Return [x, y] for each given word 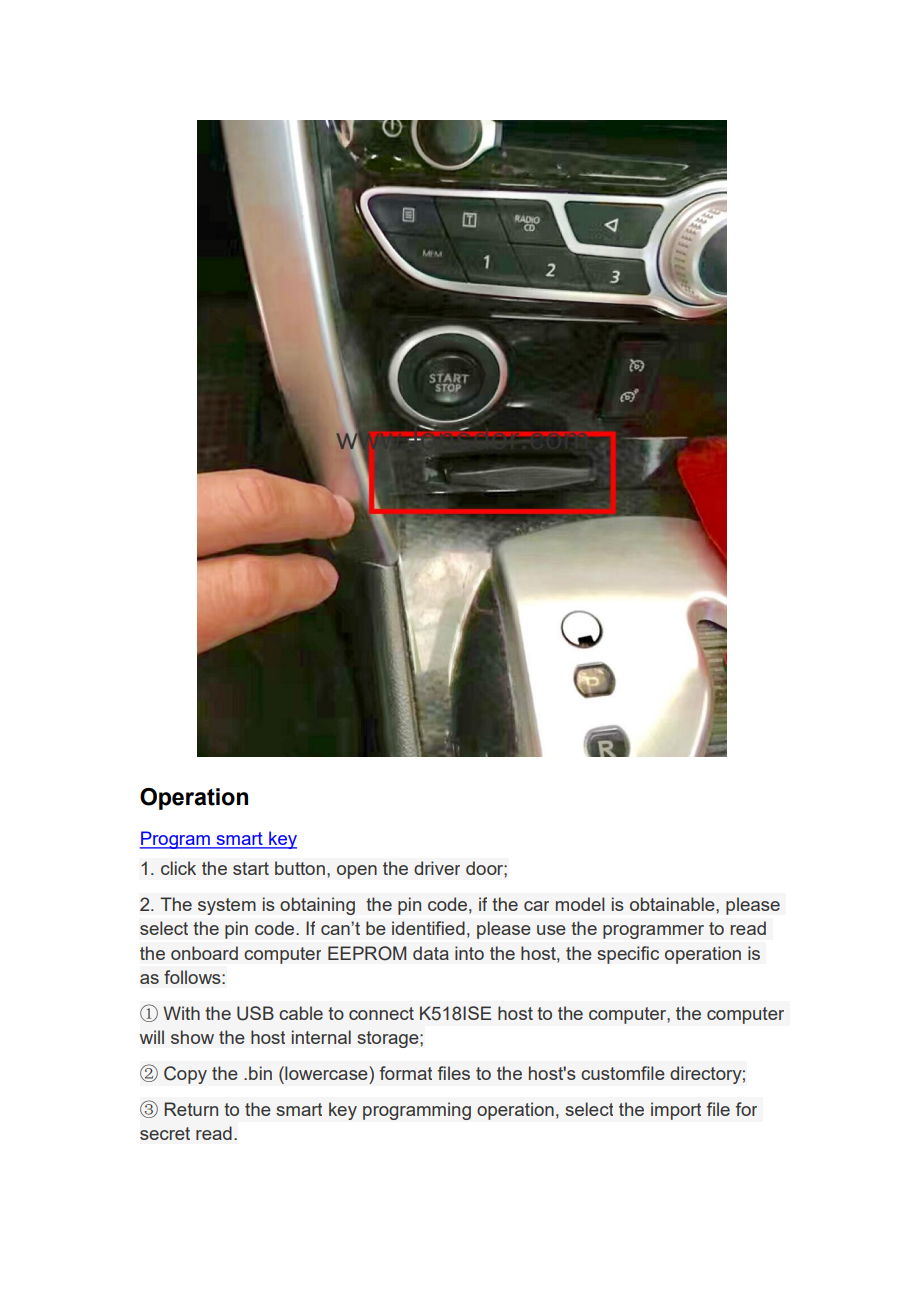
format [406, 1073]
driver [437, 868]
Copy [185, 1075]
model [580, 904]
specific [628, 955]
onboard [204, 953]
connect [381, 1013]
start [251, 868]
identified [428, 928]
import [676, 1111]
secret [165, 1133]
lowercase [326, 1073]
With [181, 1013]
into [469, 953]
